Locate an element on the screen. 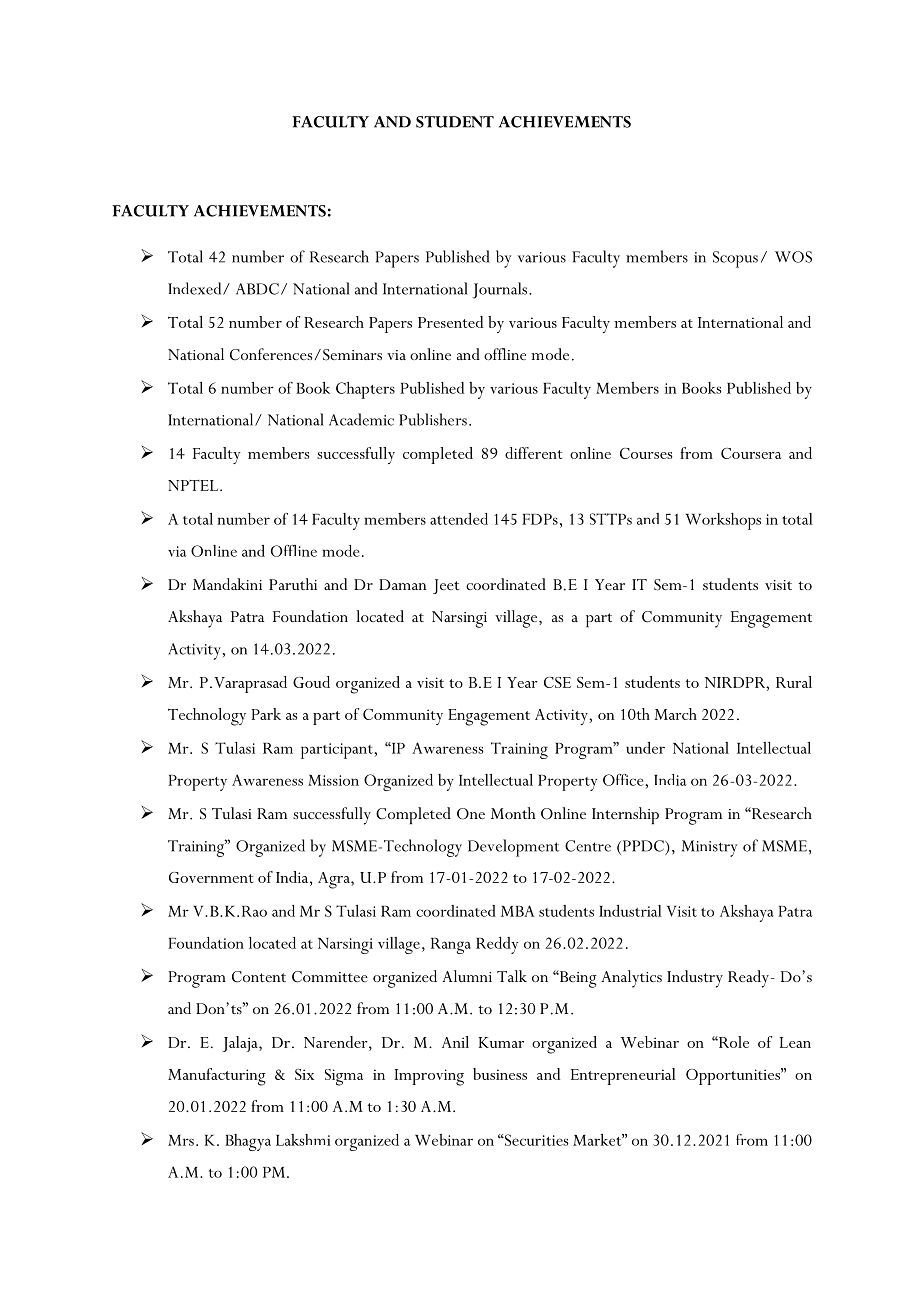 The image size is (924, 1308). Journals is located at coordinates (501, 290).
